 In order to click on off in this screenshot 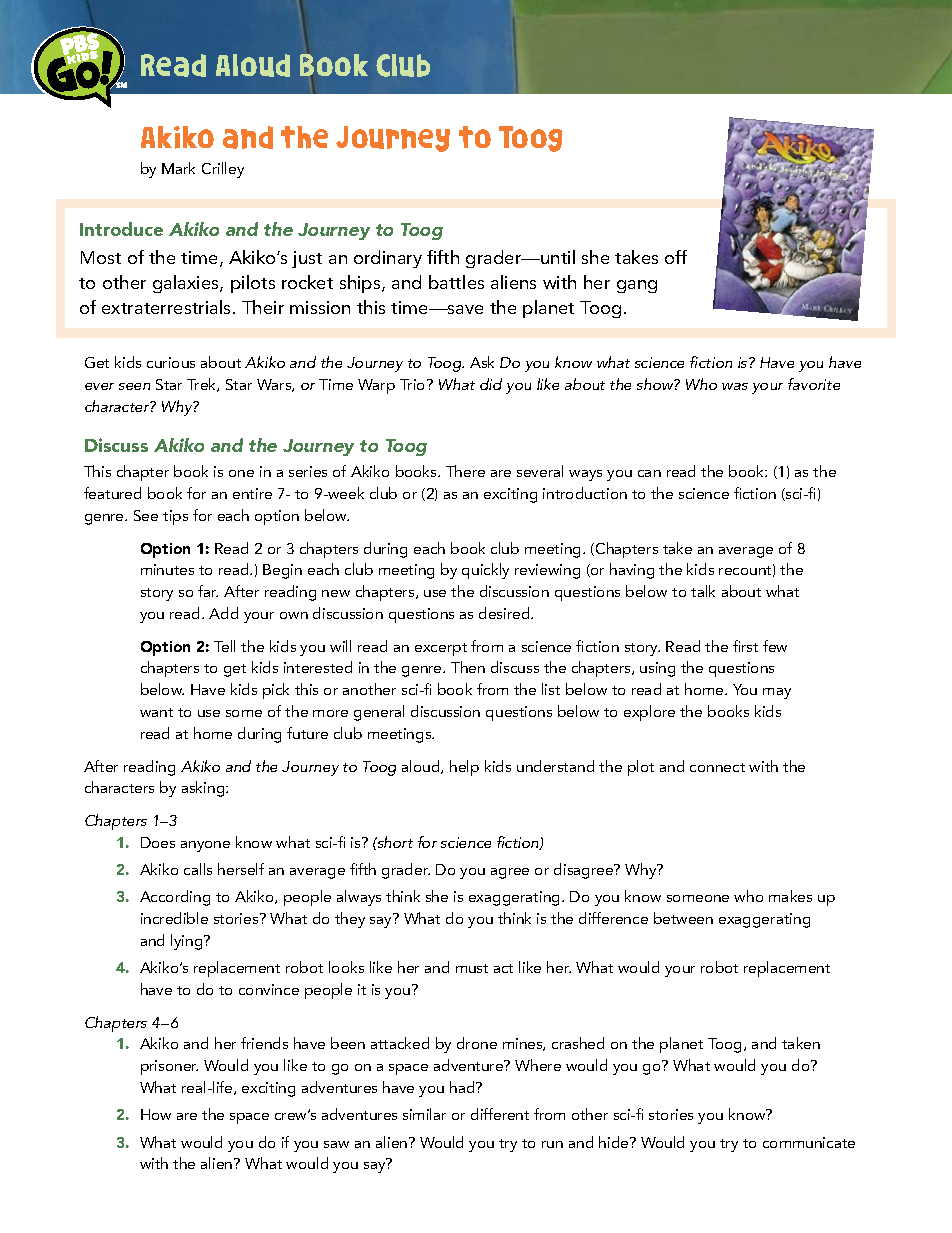, I will do `click(676, 257)`.
